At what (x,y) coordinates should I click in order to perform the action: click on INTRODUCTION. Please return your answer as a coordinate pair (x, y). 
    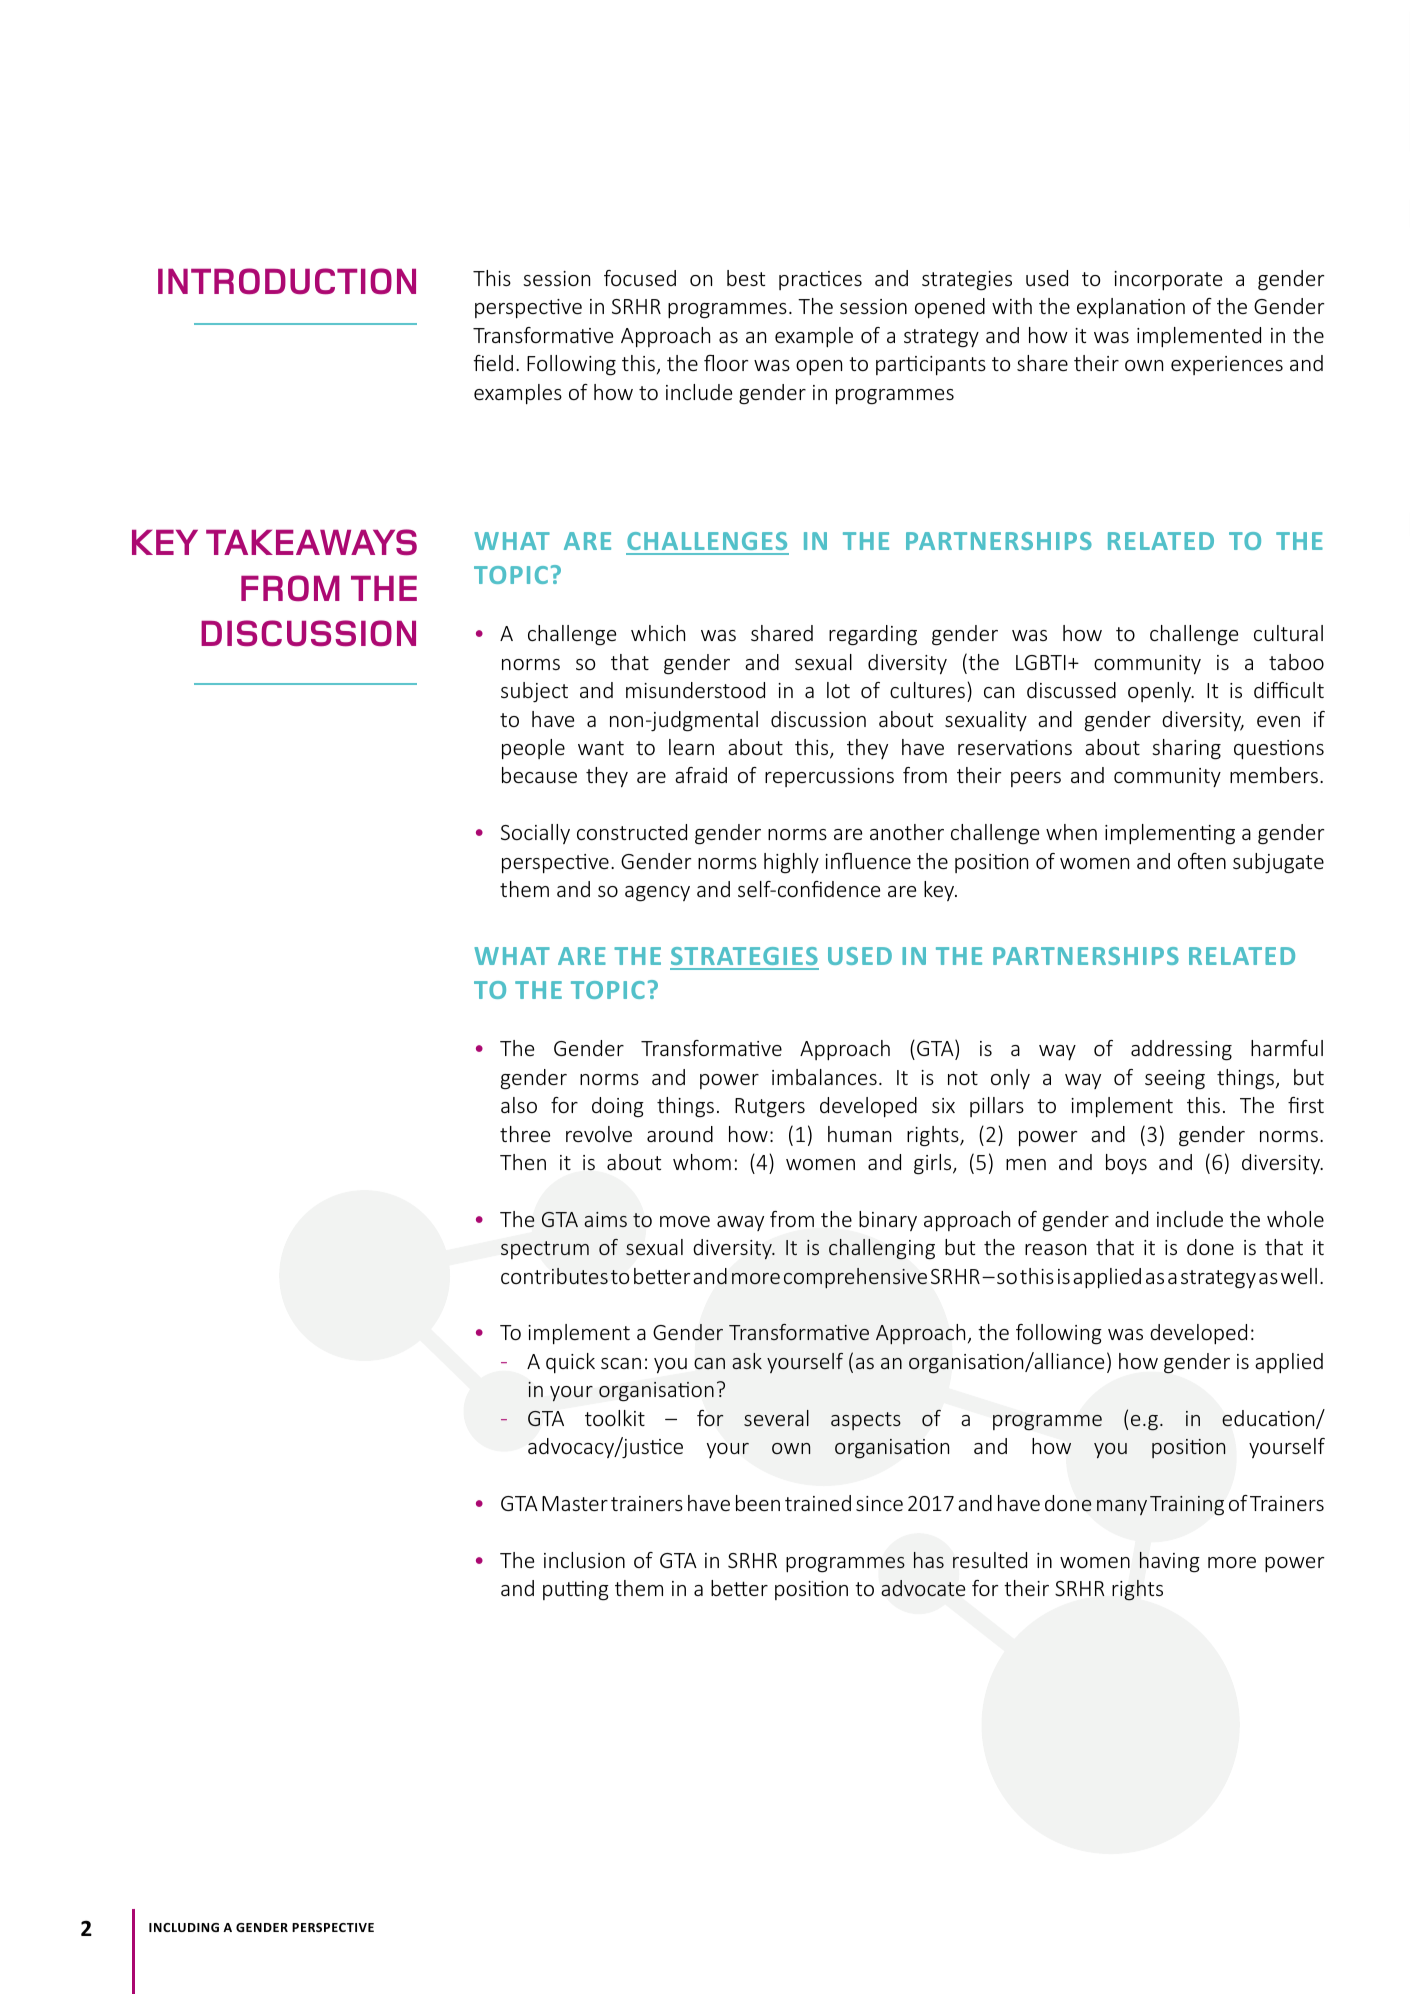
    Looking at the image, I should click on (287, 281).
